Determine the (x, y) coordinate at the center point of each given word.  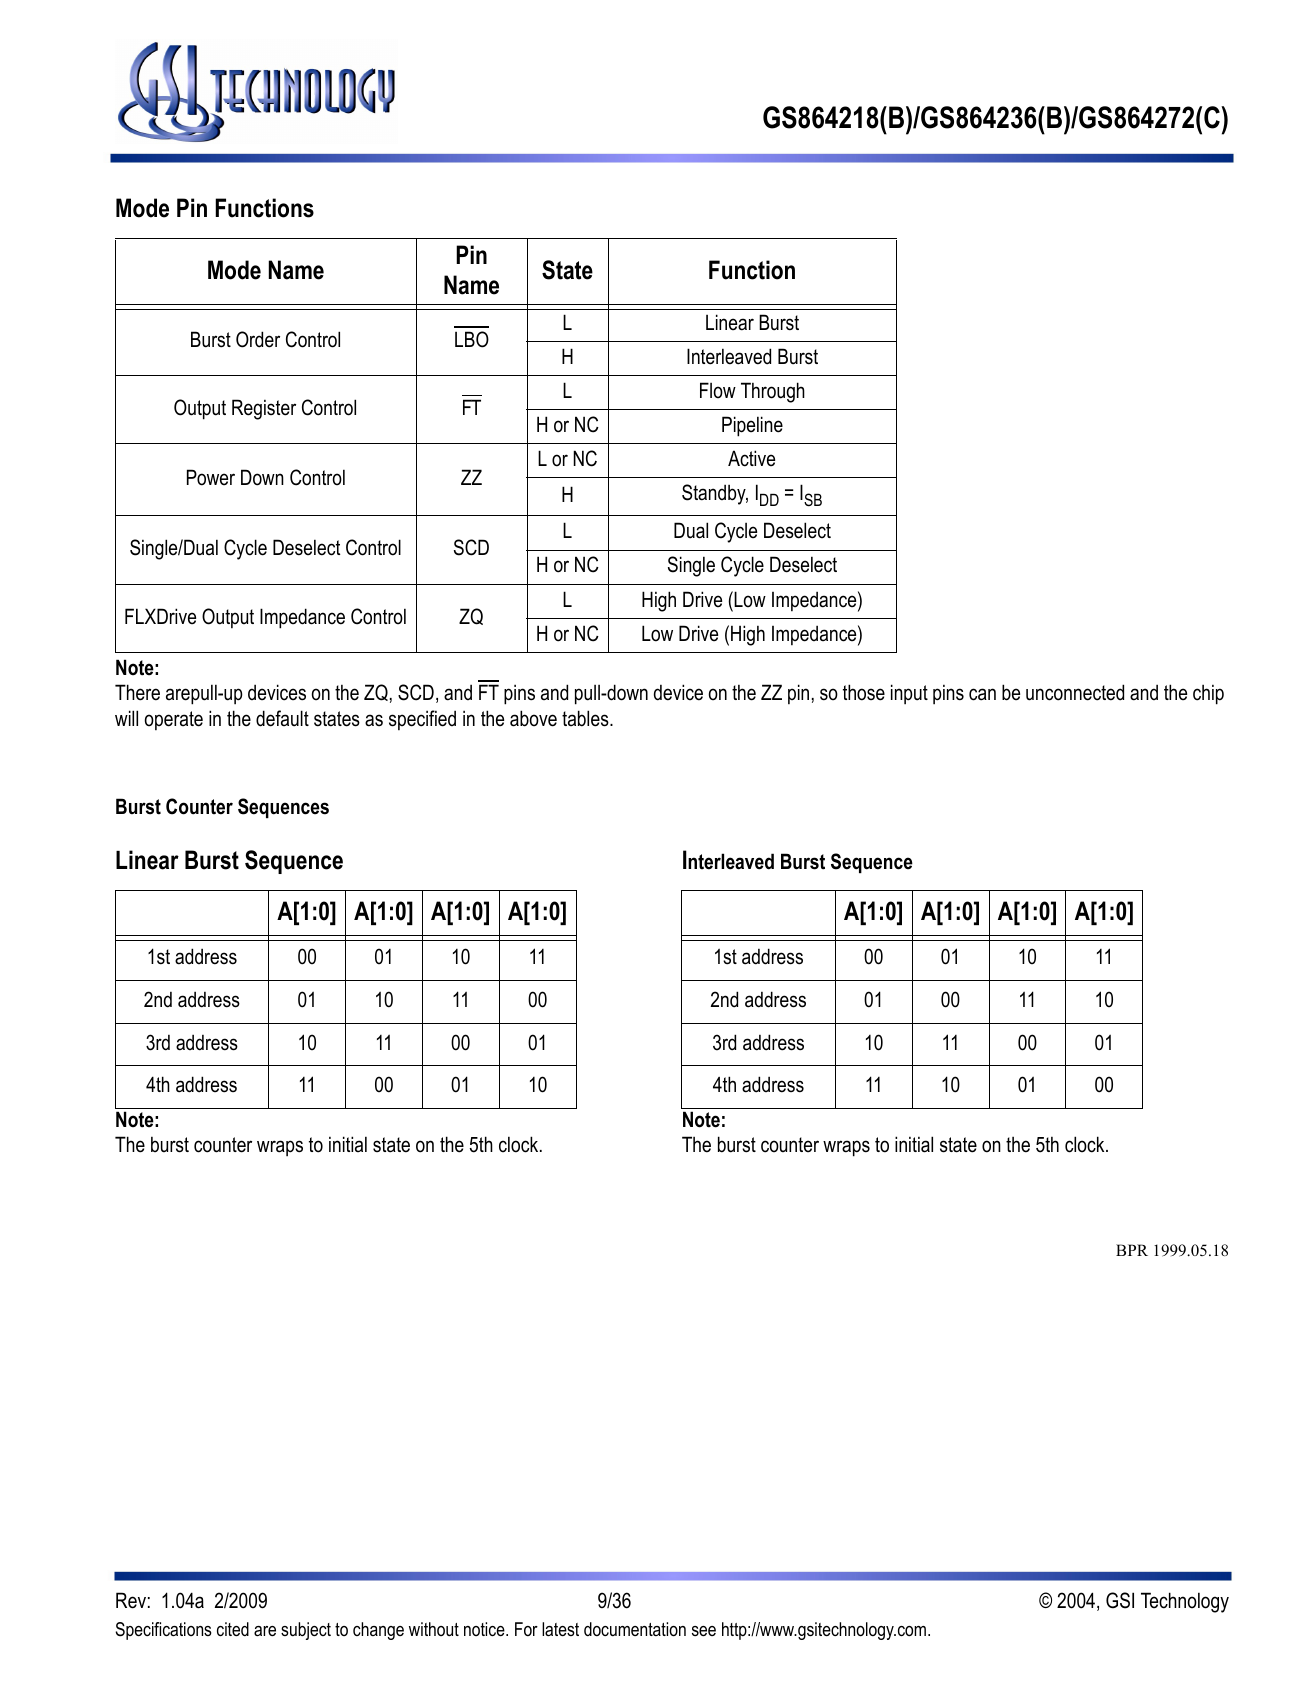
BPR (1132, 1250)
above (533, 718)
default (282, 718)
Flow (718, 390)
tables (586, 718)
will (126, 718)
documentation (635, 1629)
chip (1208, 694)
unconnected (1075, 692)
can (982, 694)
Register (264, 409)
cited (233, 1629)
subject (306, 1631)
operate (174, 721)
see (704, 1631)
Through (773, 392)
